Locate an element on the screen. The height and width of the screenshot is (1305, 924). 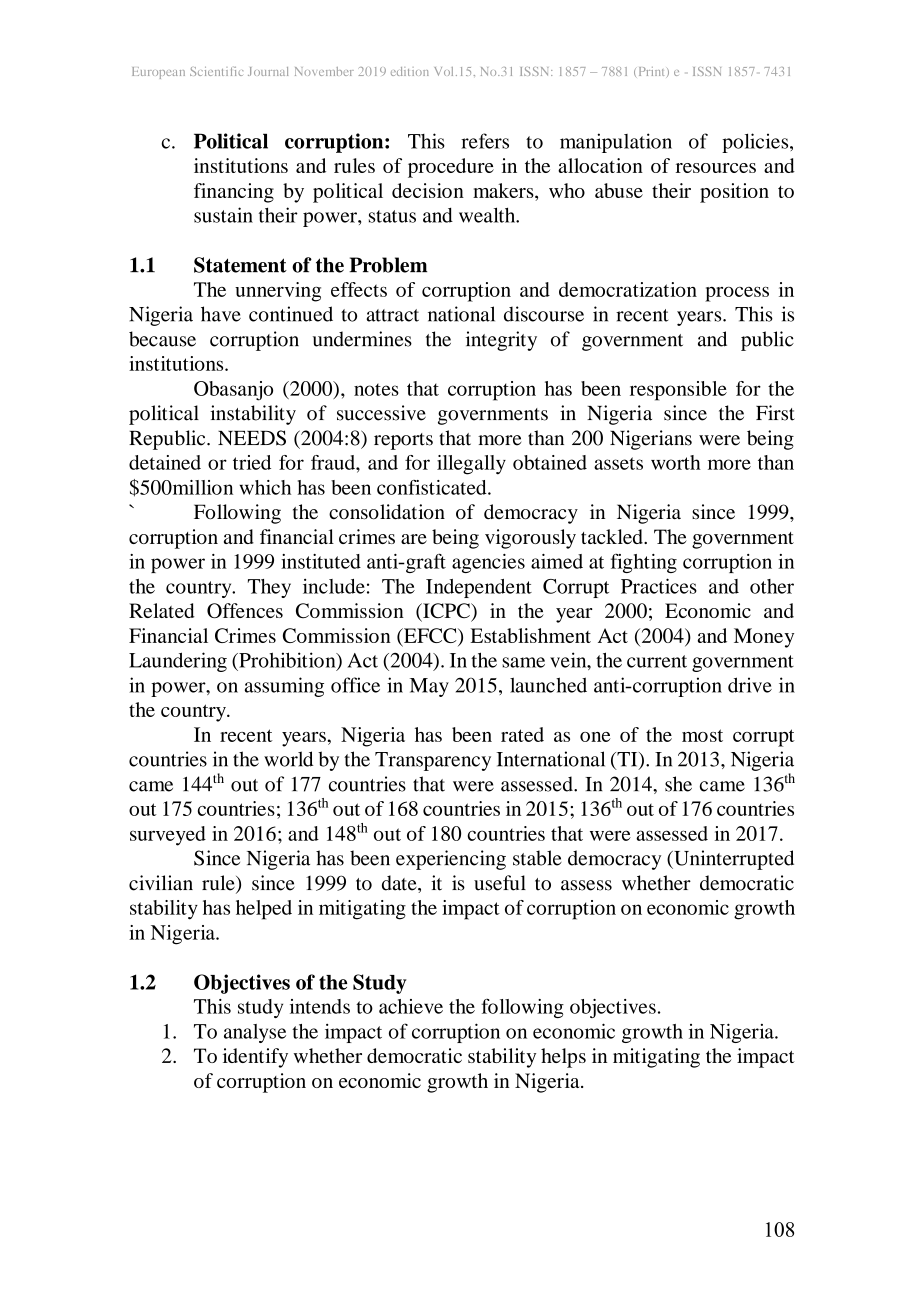
Laundering is located at coordinates (178, 662).
